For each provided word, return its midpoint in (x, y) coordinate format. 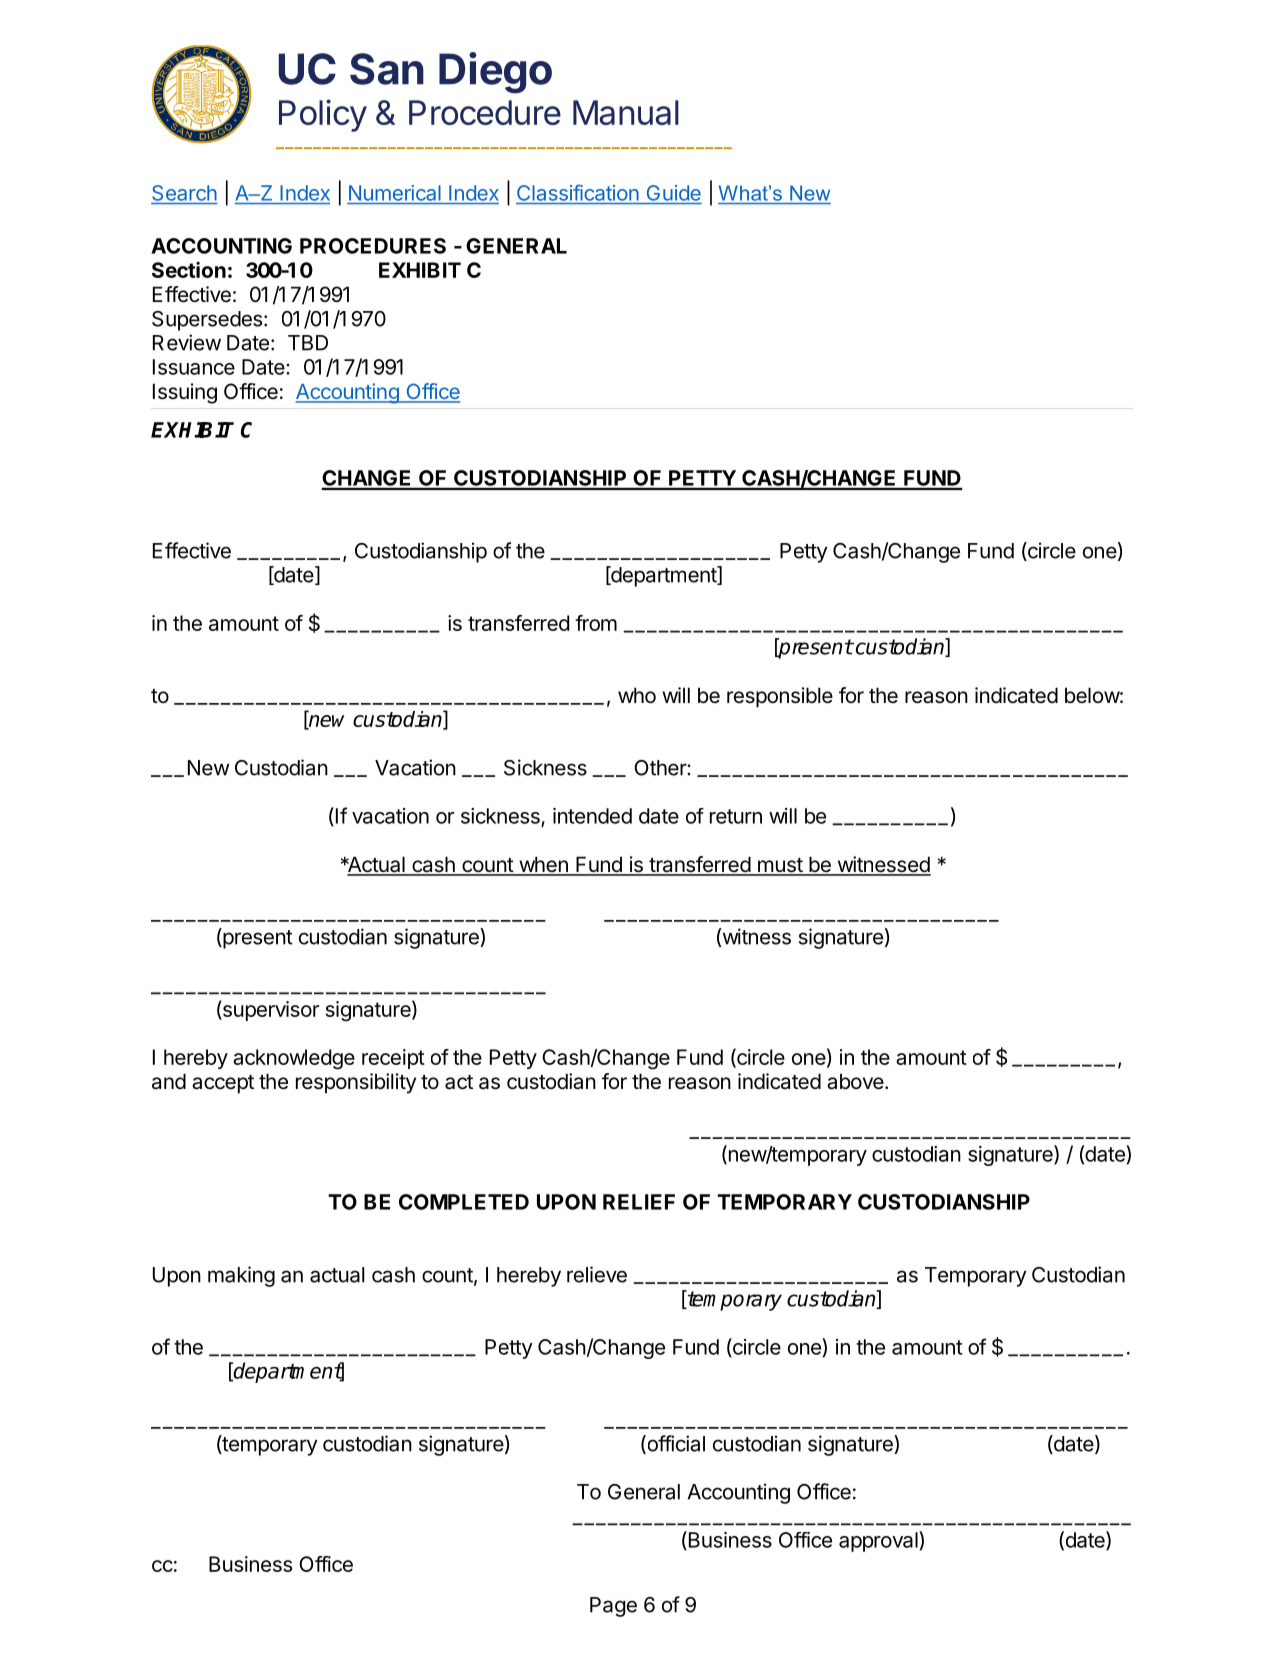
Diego (495, 73)
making (241, 1276)
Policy (323, 115)
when (543, 865)
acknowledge (294, 1059)
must (779, 866)
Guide (674, 193)
